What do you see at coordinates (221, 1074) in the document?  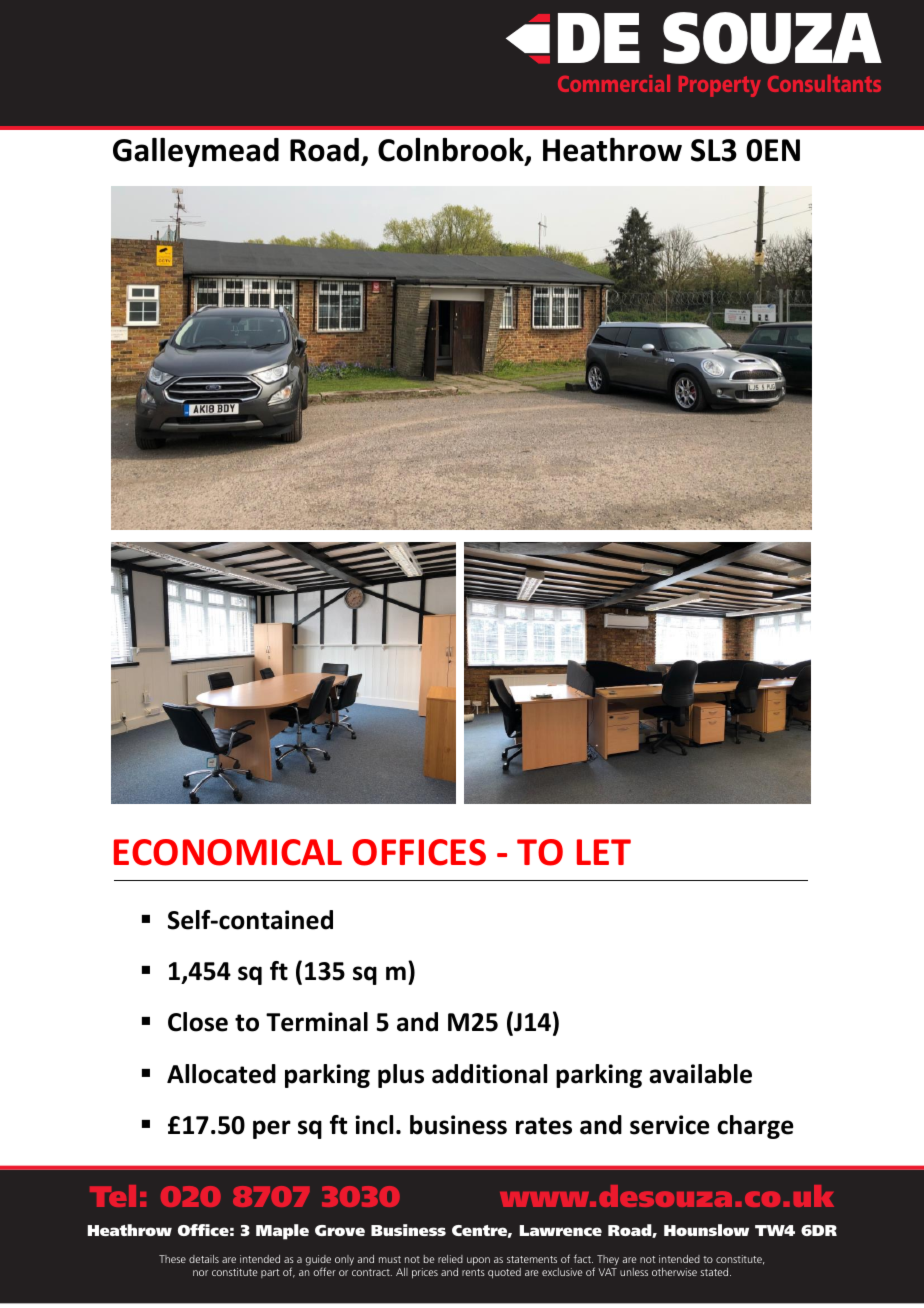 I see `Allocated` at bounding box center [221, 1074].
